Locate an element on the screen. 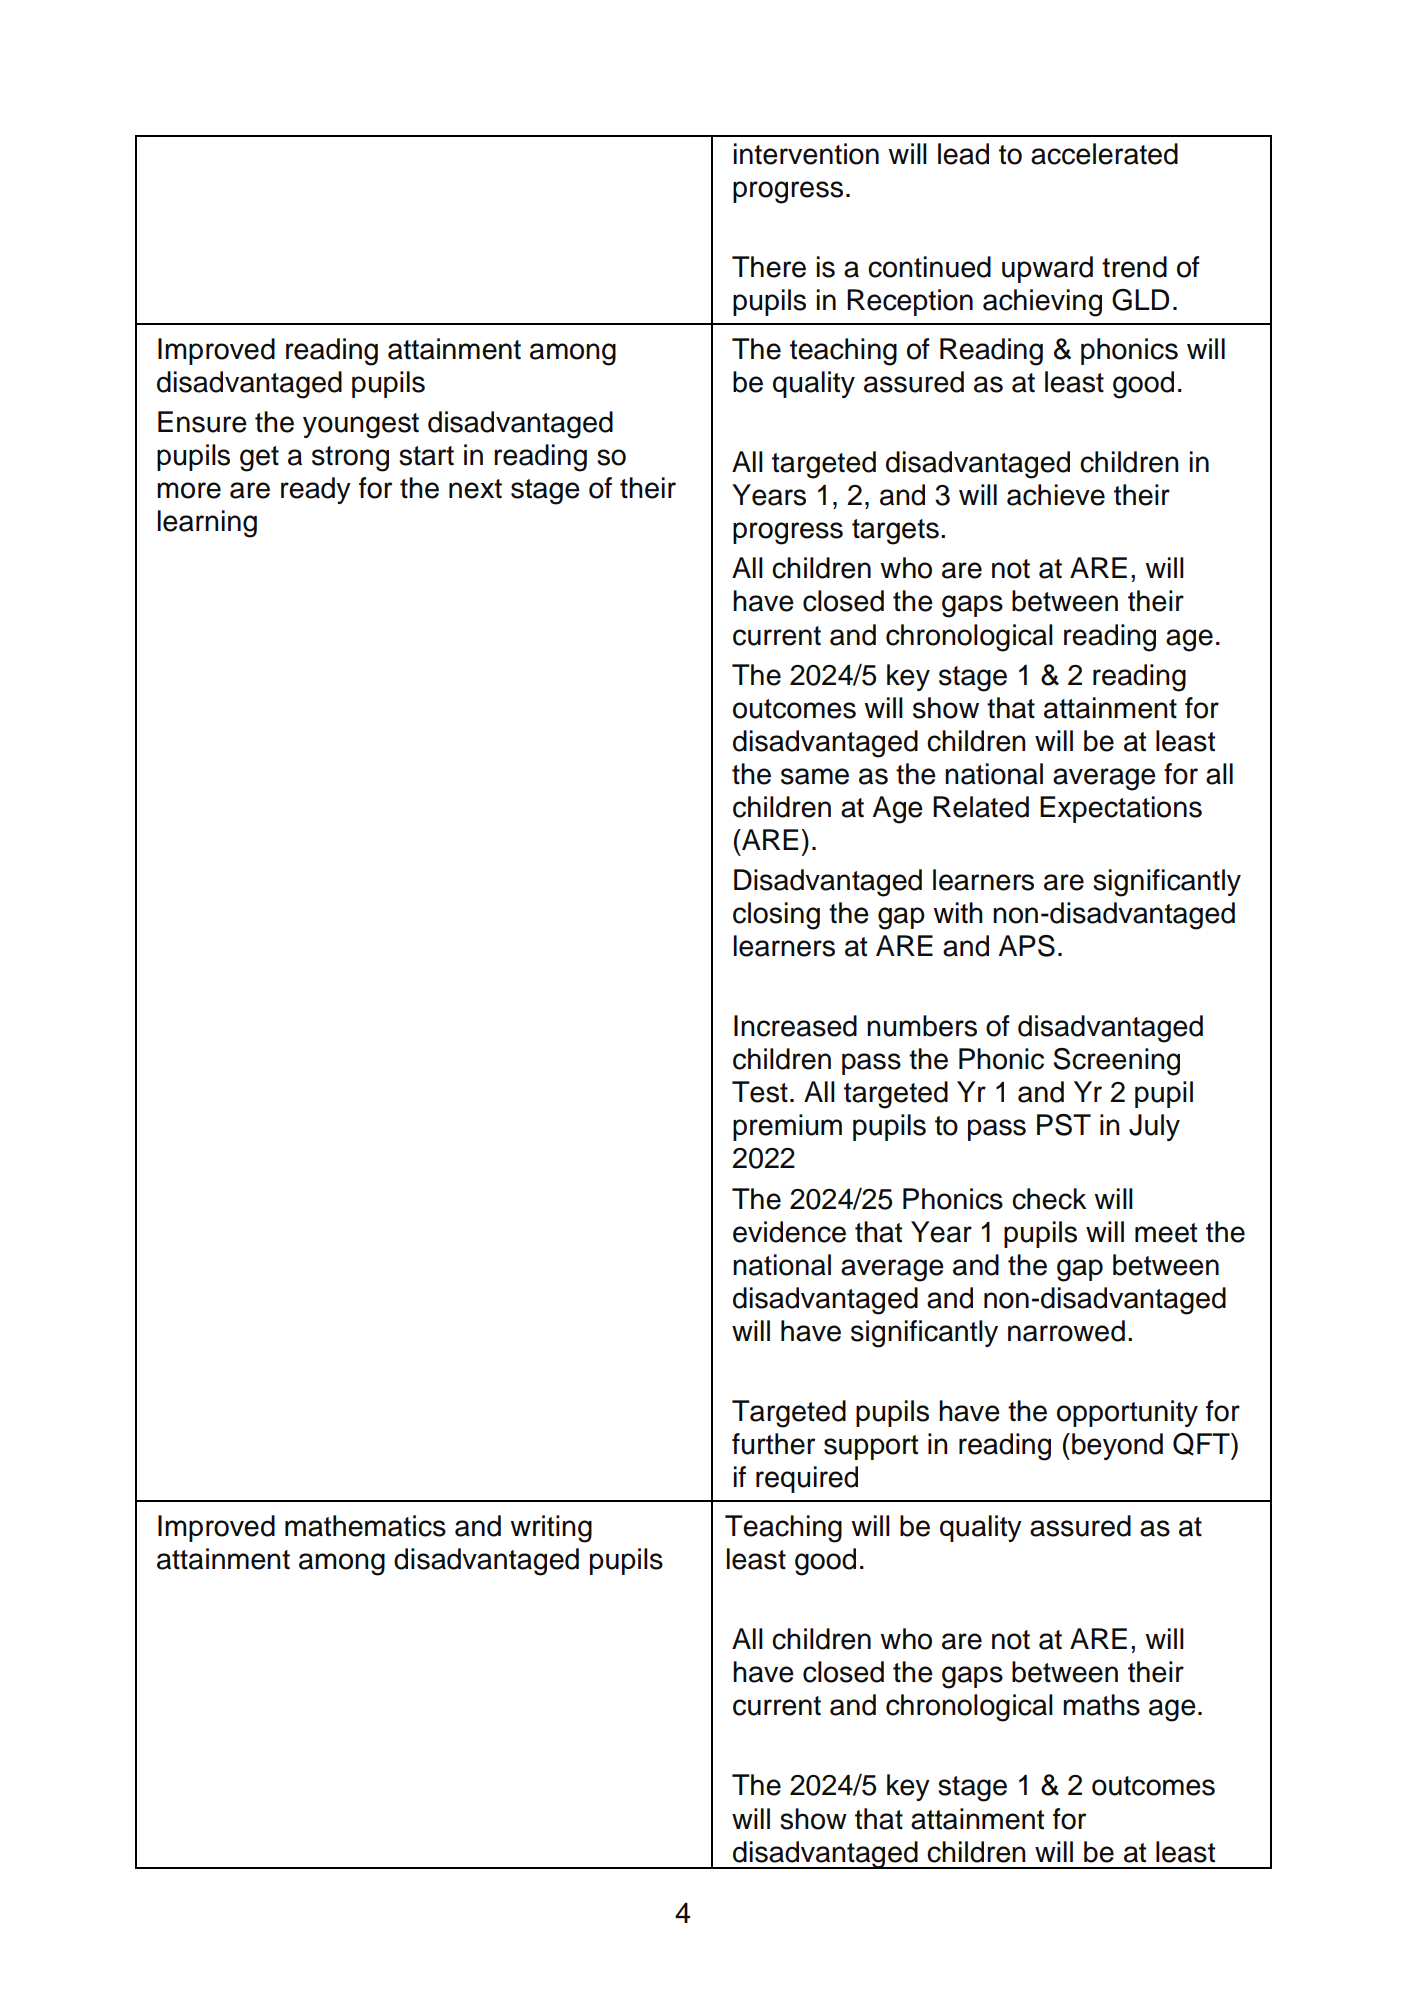 The image size is (1424, 2014). writing is located at coordinates (551, 1529).
